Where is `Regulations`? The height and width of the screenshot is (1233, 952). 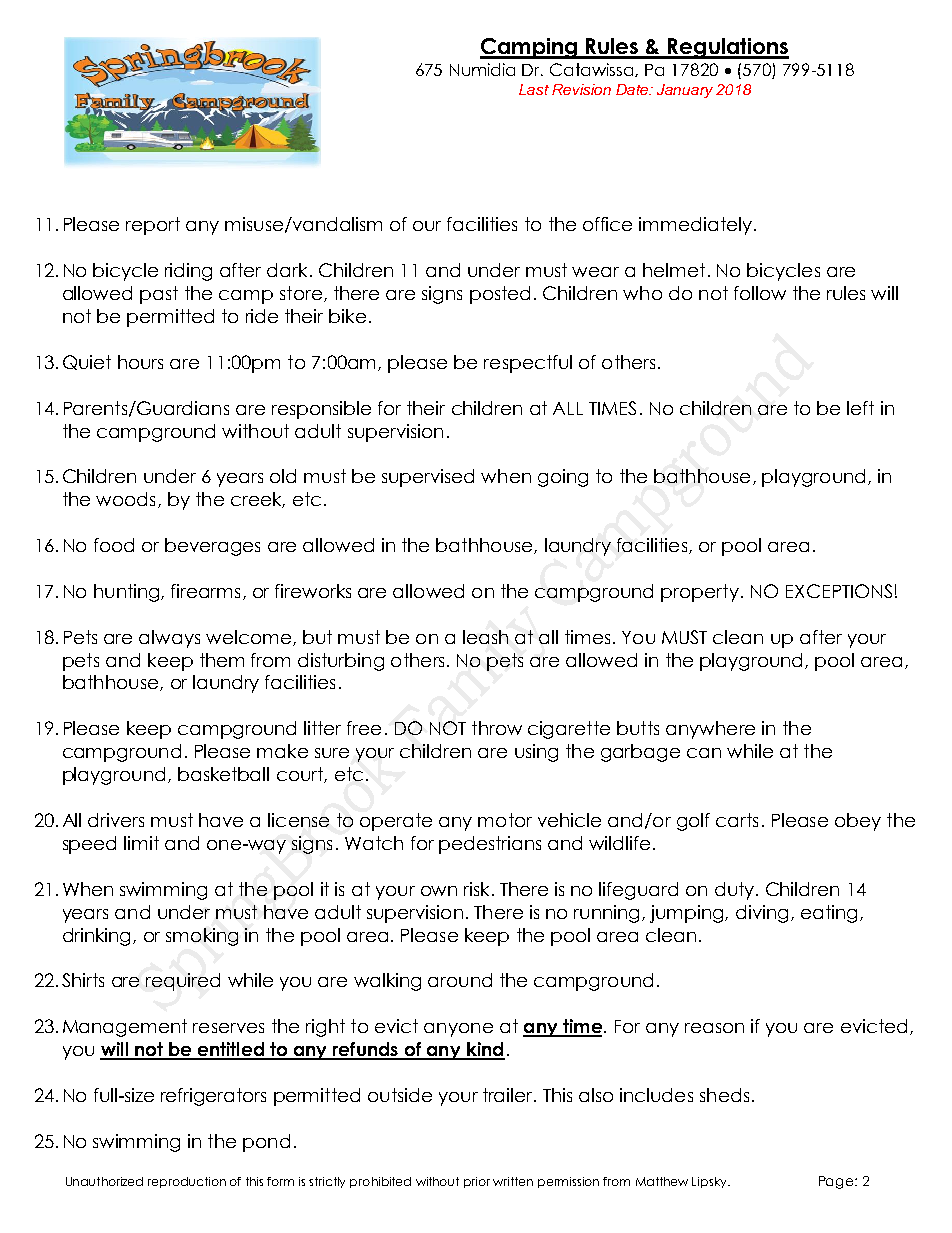
Regulations is located at coordinates (727, 48).
